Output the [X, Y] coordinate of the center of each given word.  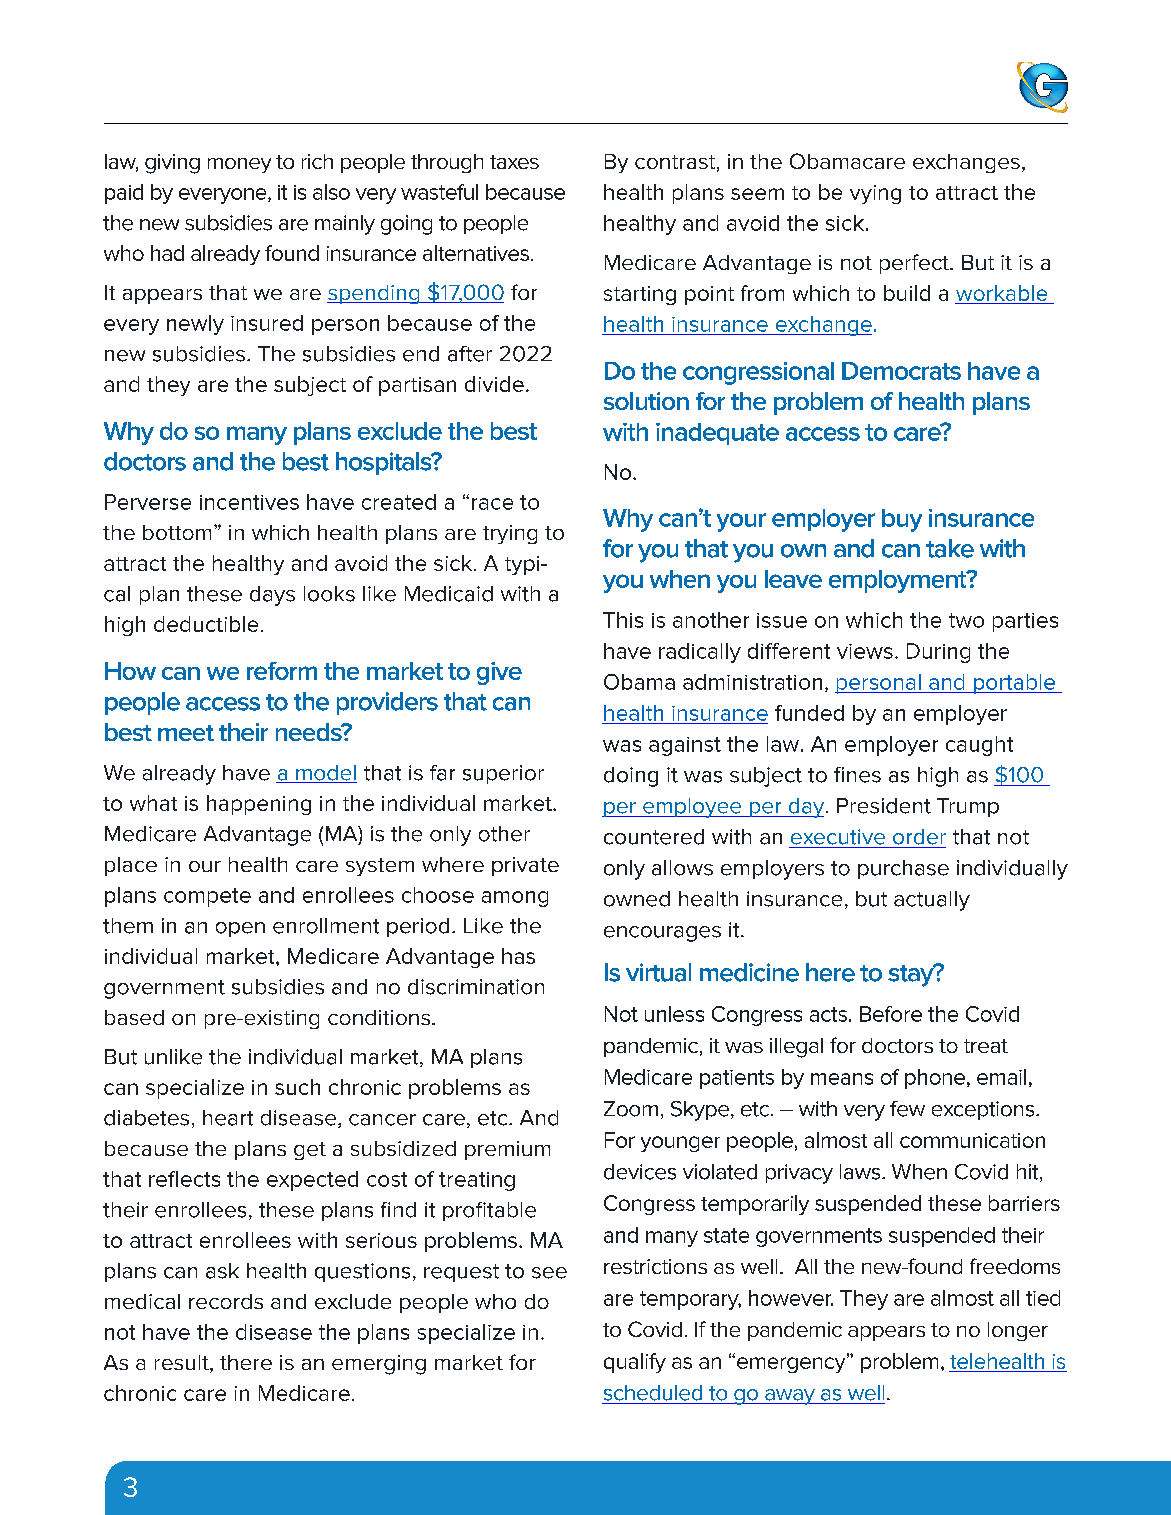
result [183, 1364]
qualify [635, 1363]
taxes [514, 162]
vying [875, 194]
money [239, 165]
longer [1018, 1331]
